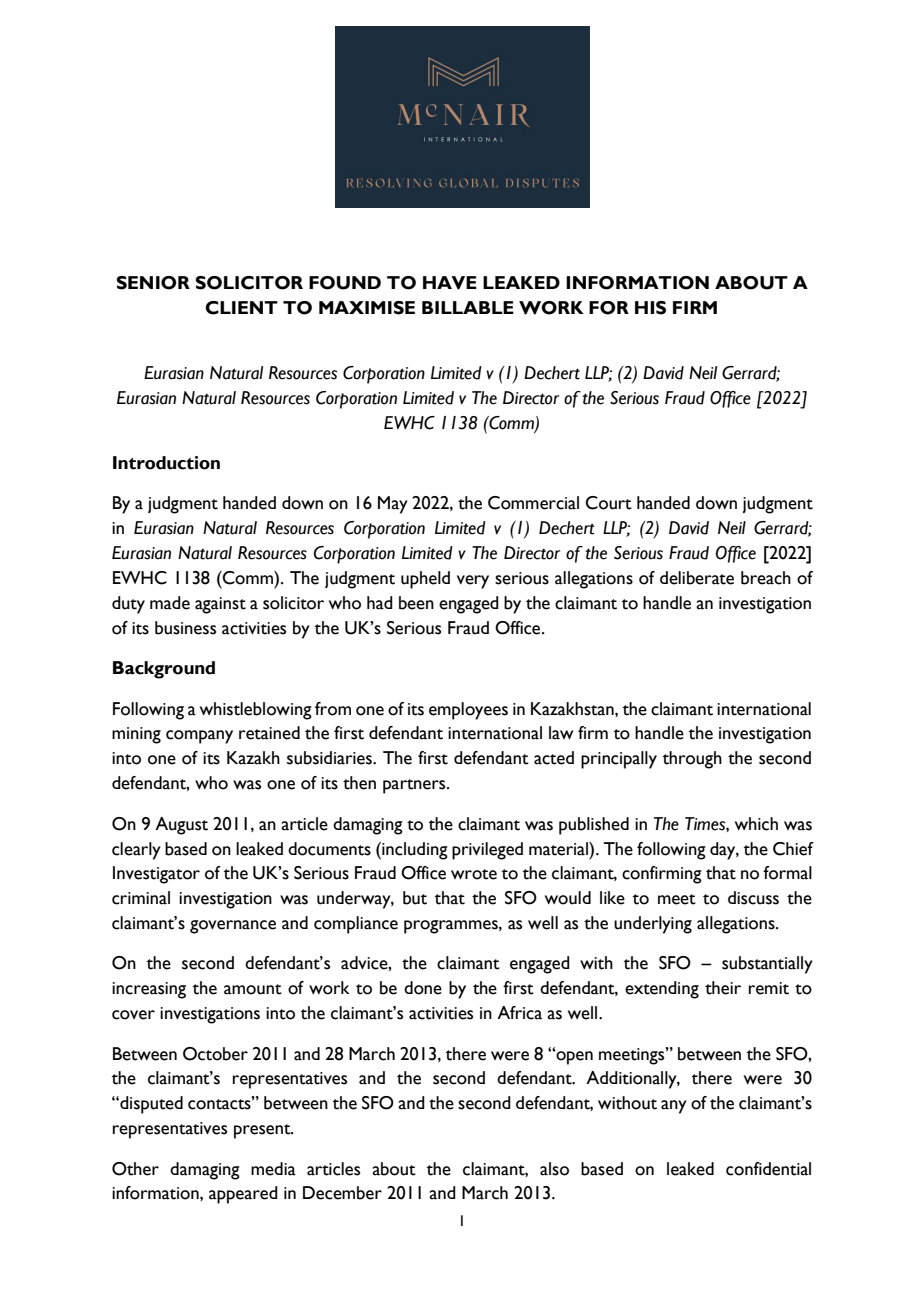  I want to click on Investigator, so click(156, 875).
